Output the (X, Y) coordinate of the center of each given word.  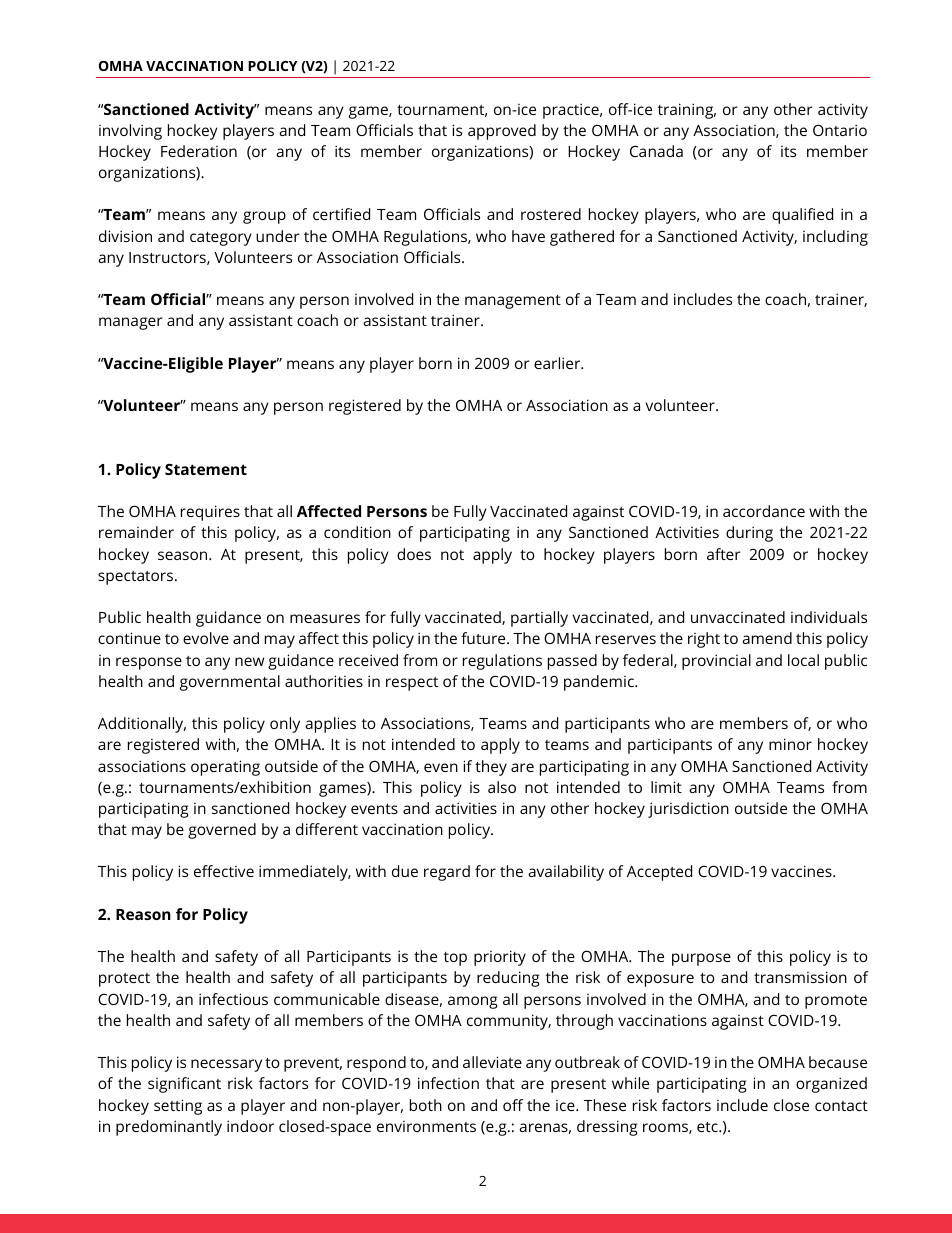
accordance (764, 511)
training (687, 111)
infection (448, 1083)
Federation (199, 151)
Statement (206, 469)
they (491, 768)
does (414, 554)
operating (225, 768)
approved (502, 132)
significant (184, 1085)
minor (790, 744)
